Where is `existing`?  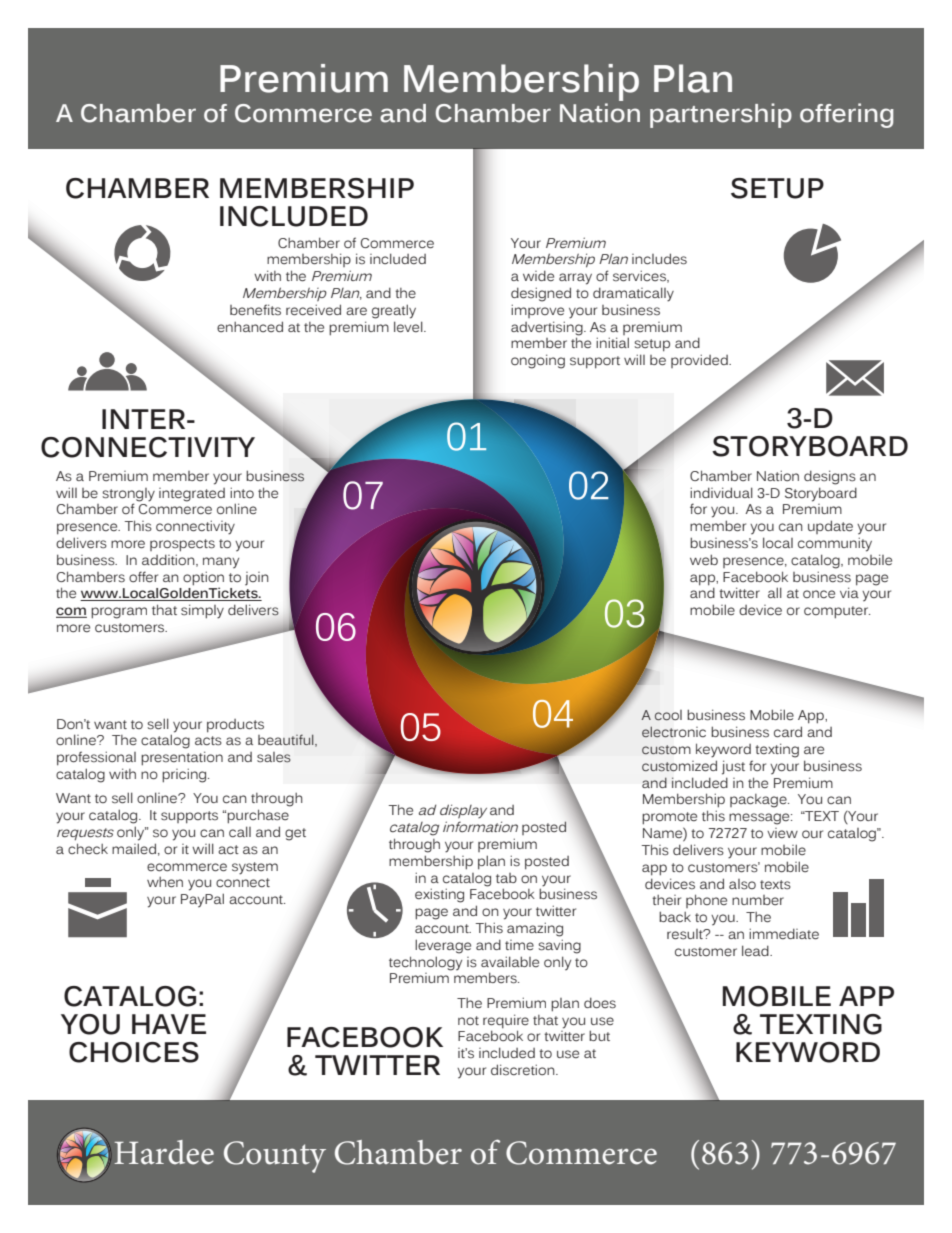
existing is located at coordinates (439, 895).
